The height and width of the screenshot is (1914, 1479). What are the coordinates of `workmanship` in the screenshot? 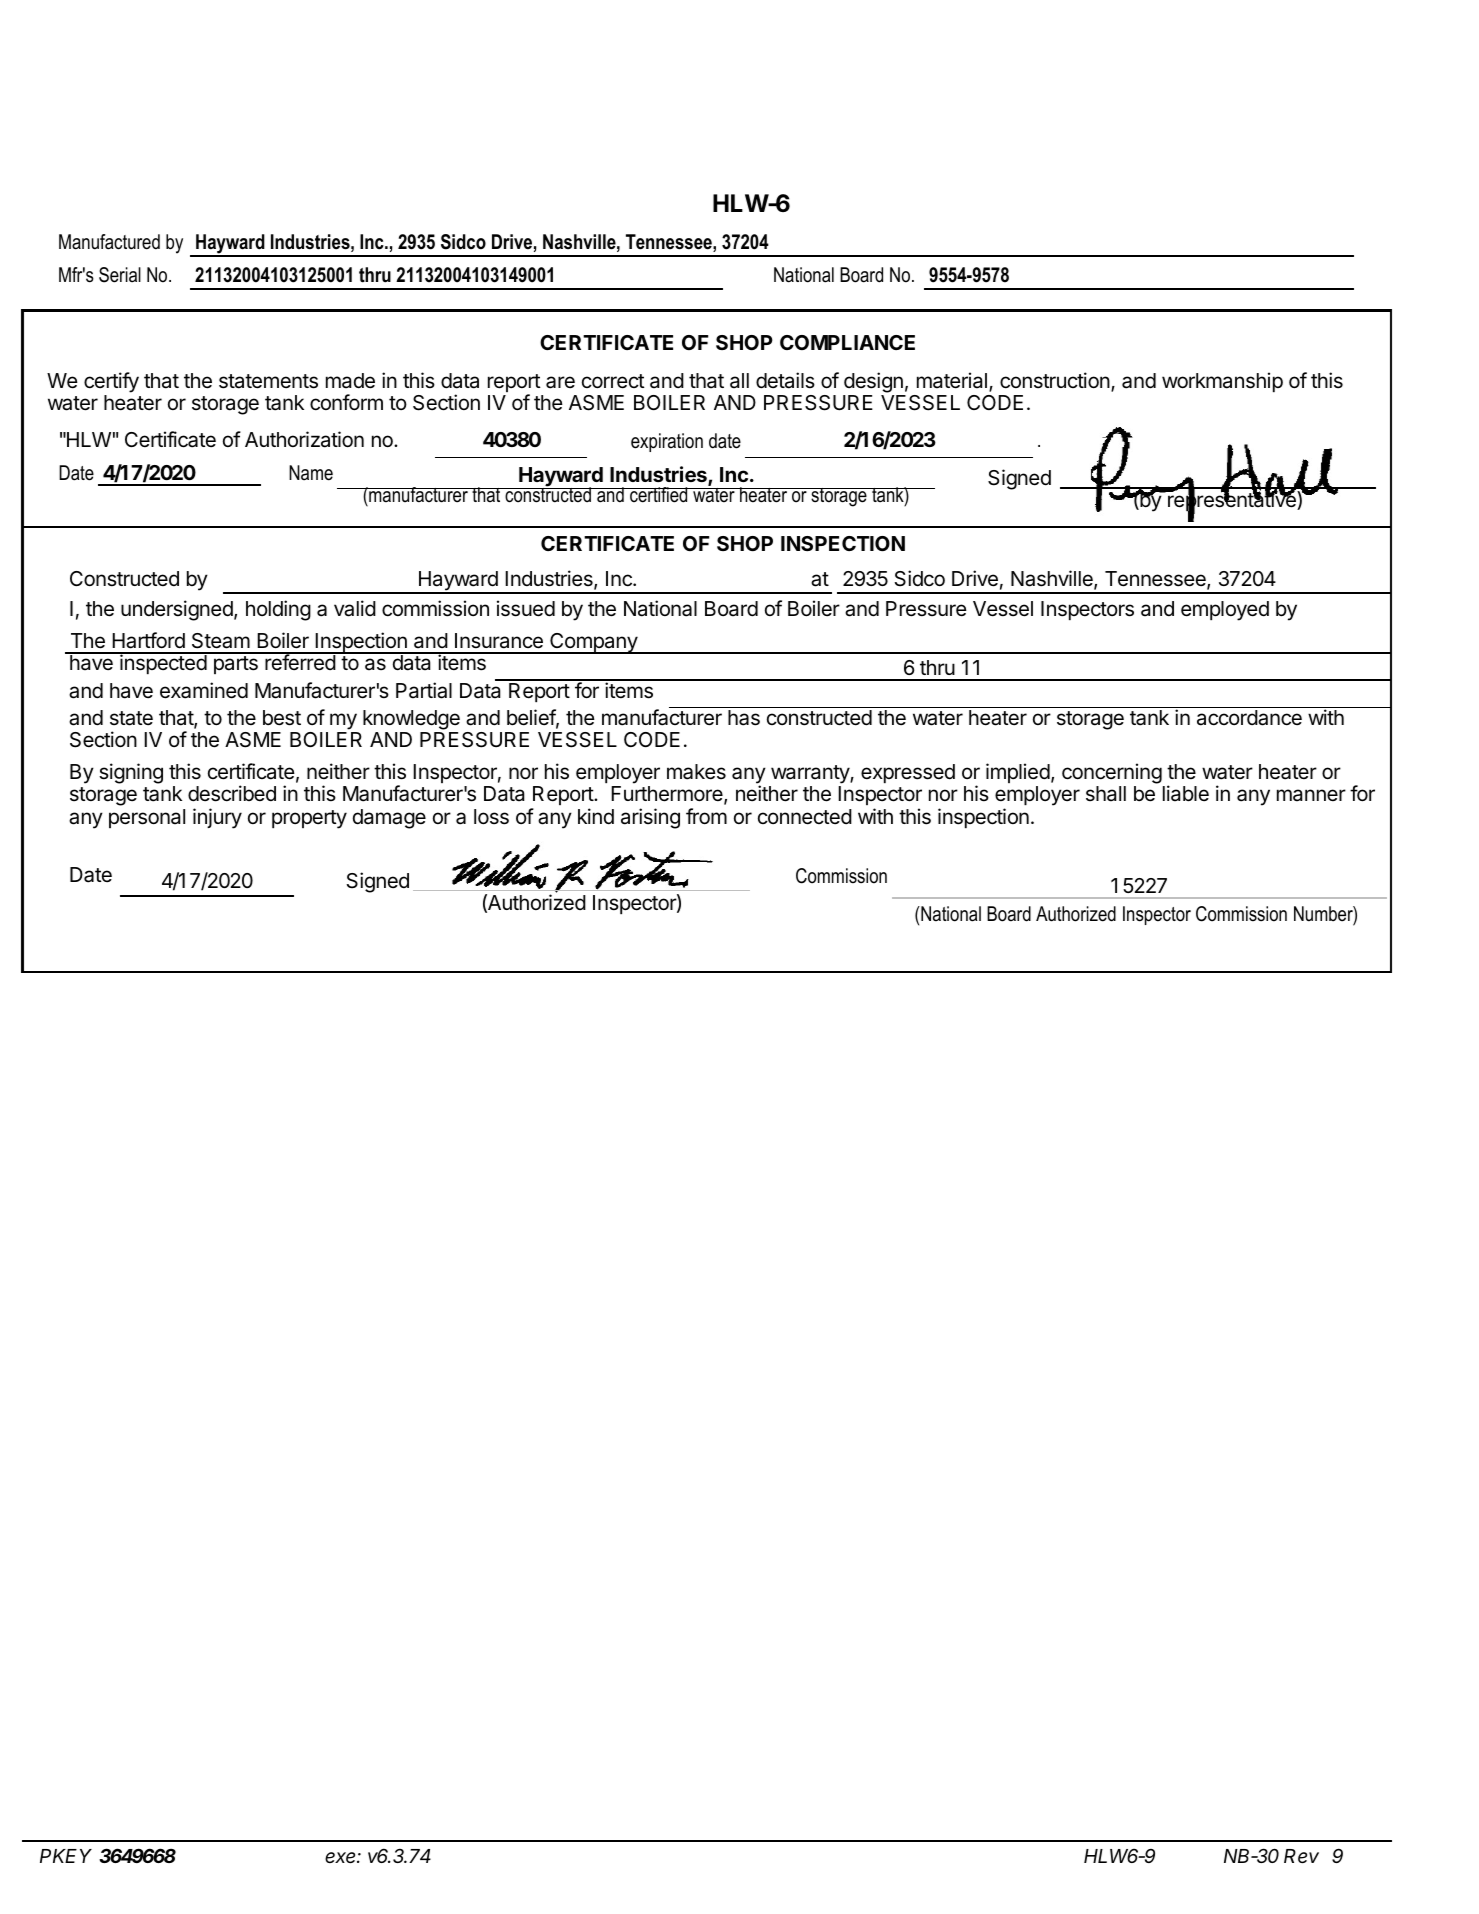 It's located at (1222, 382).
